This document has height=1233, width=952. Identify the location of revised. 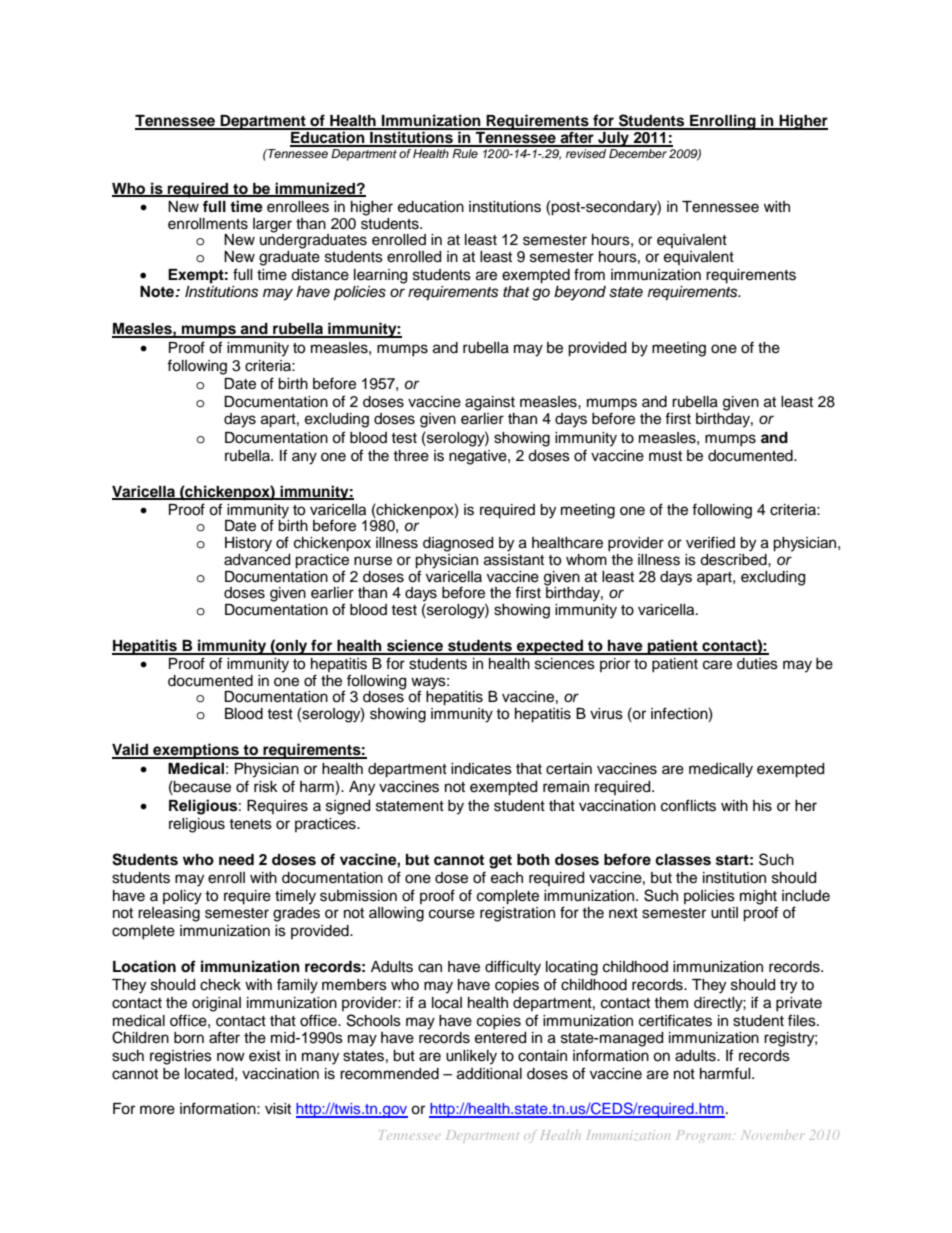
(586, 152).
